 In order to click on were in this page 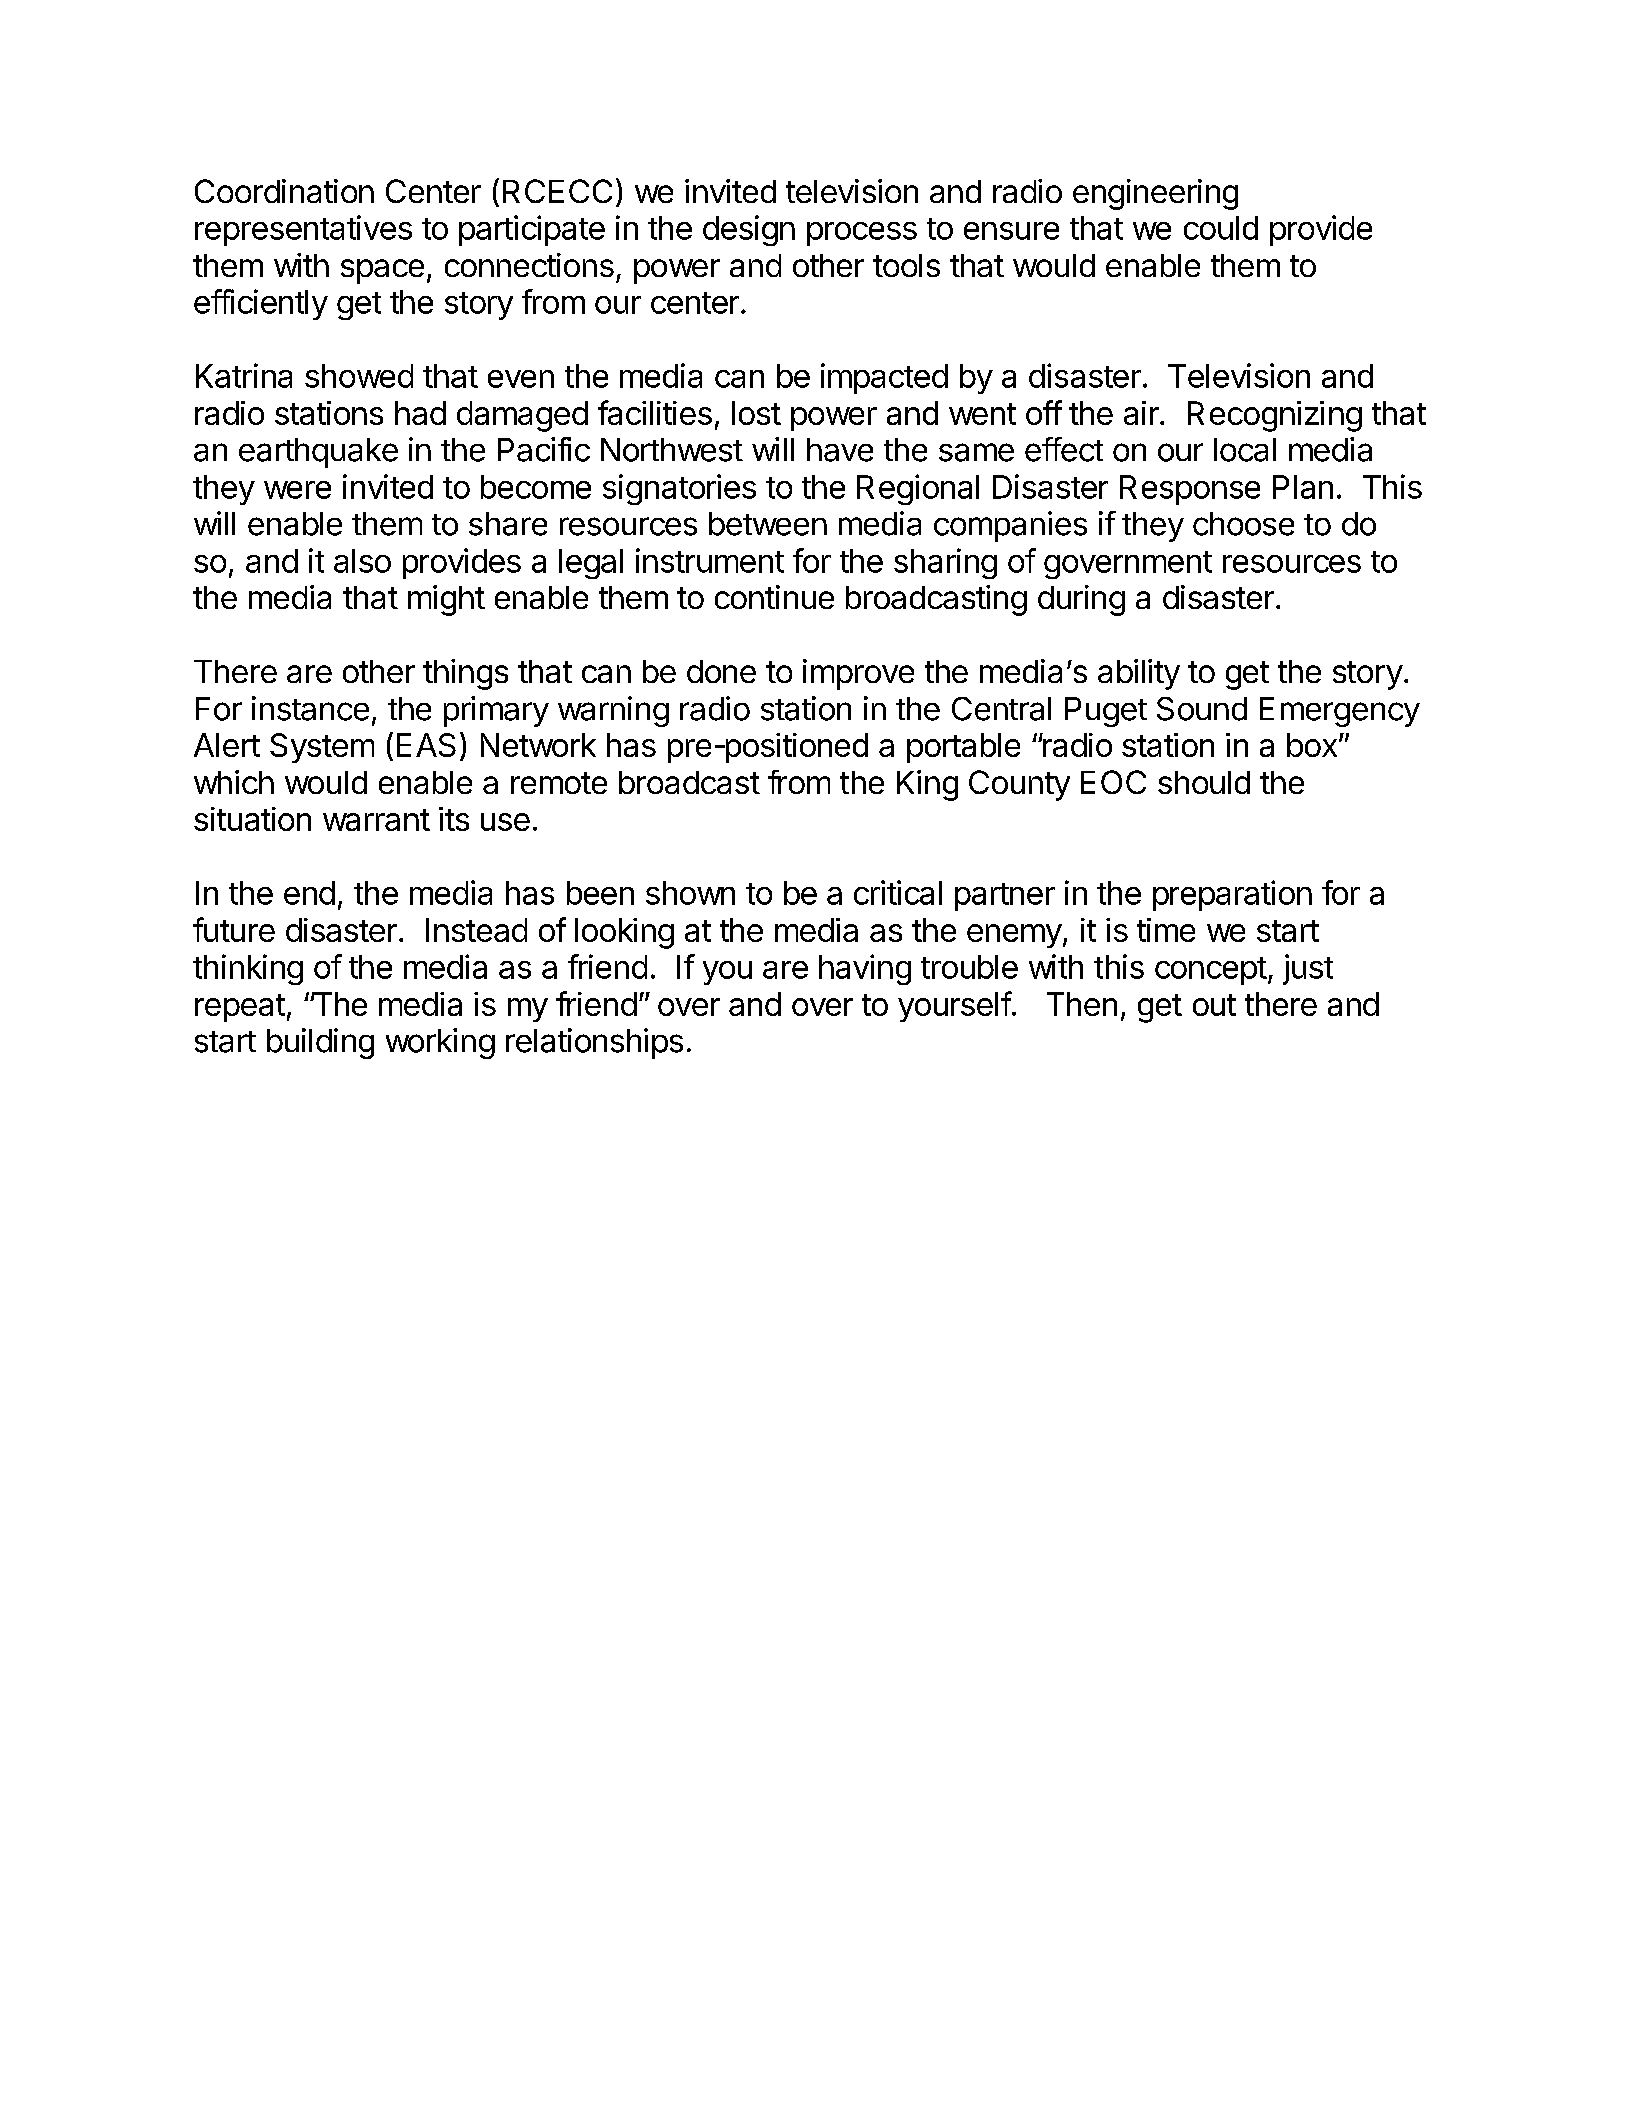, I will do `click(297, 490)`.
